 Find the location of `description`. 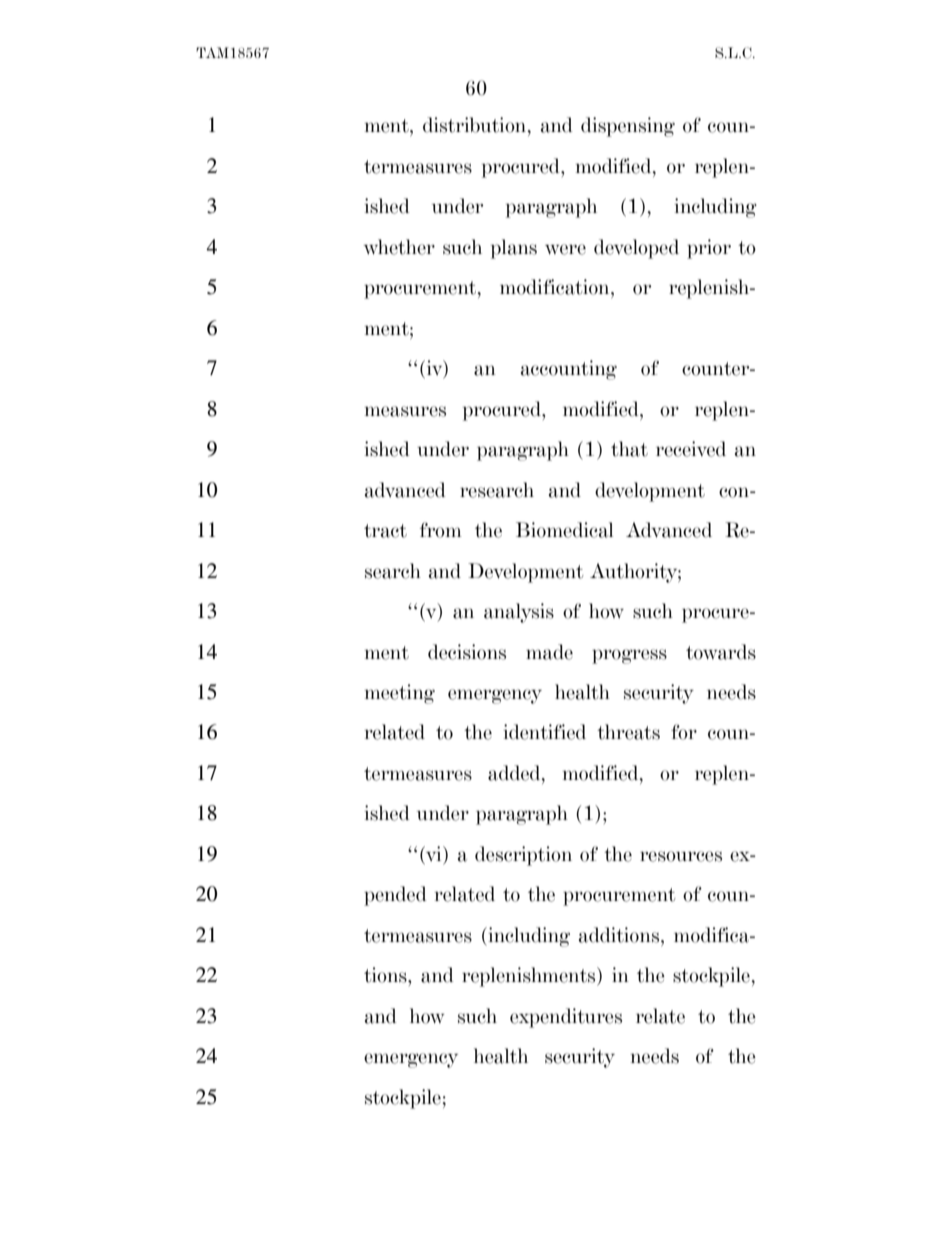

description is located at coordinates (523, 856).
